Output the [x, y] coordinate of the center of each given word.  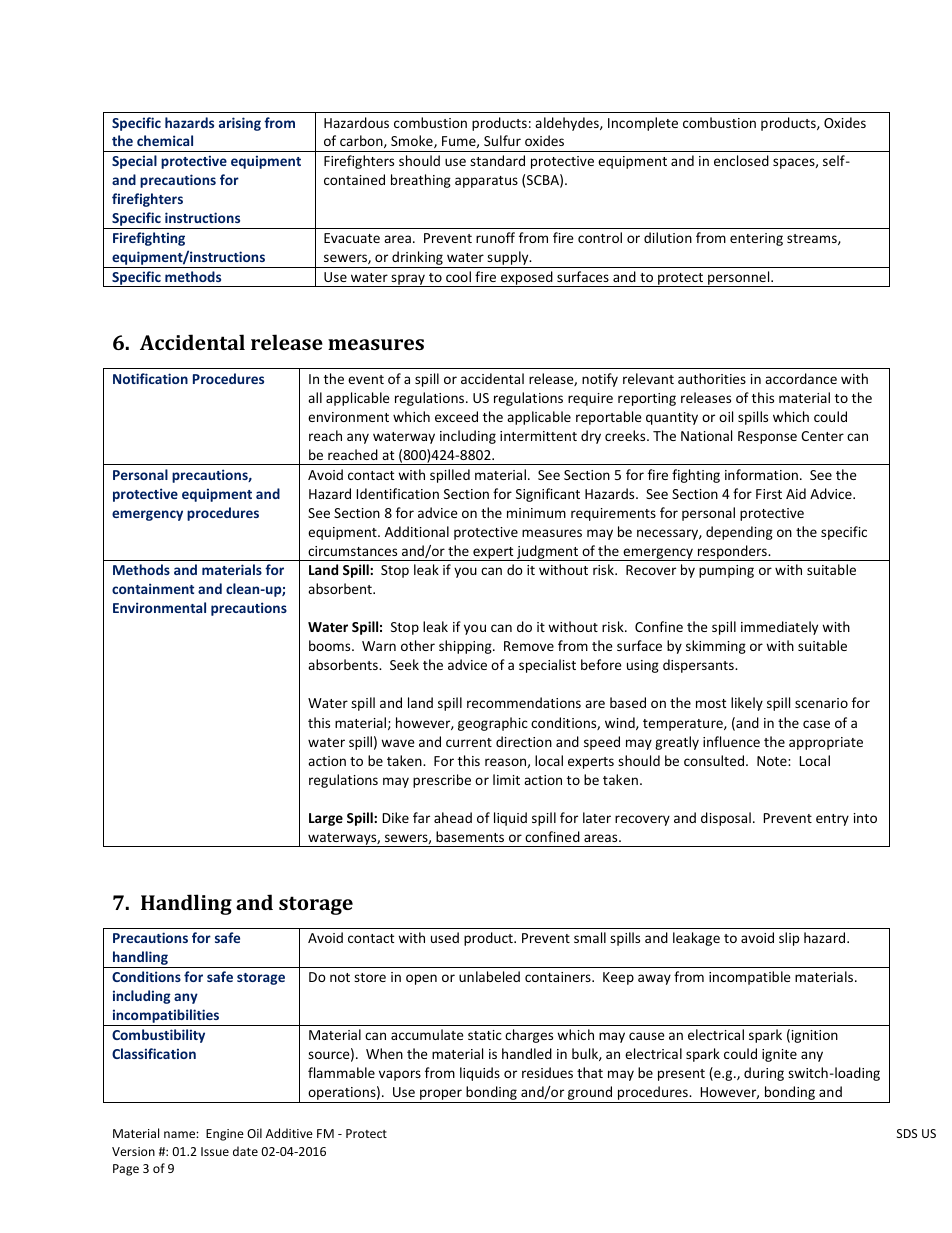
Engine [225, 1135]
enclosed [741, 160]
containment [153, 588]
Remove [529, 646]
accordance [801, 378]
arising [240, 124]
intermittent [538, 436]
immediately [779, 628]
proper [441, 1096]
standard [497, 160]
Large [326, 819]
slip [789, 939]
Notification [150, 378]
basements [470, 836]
